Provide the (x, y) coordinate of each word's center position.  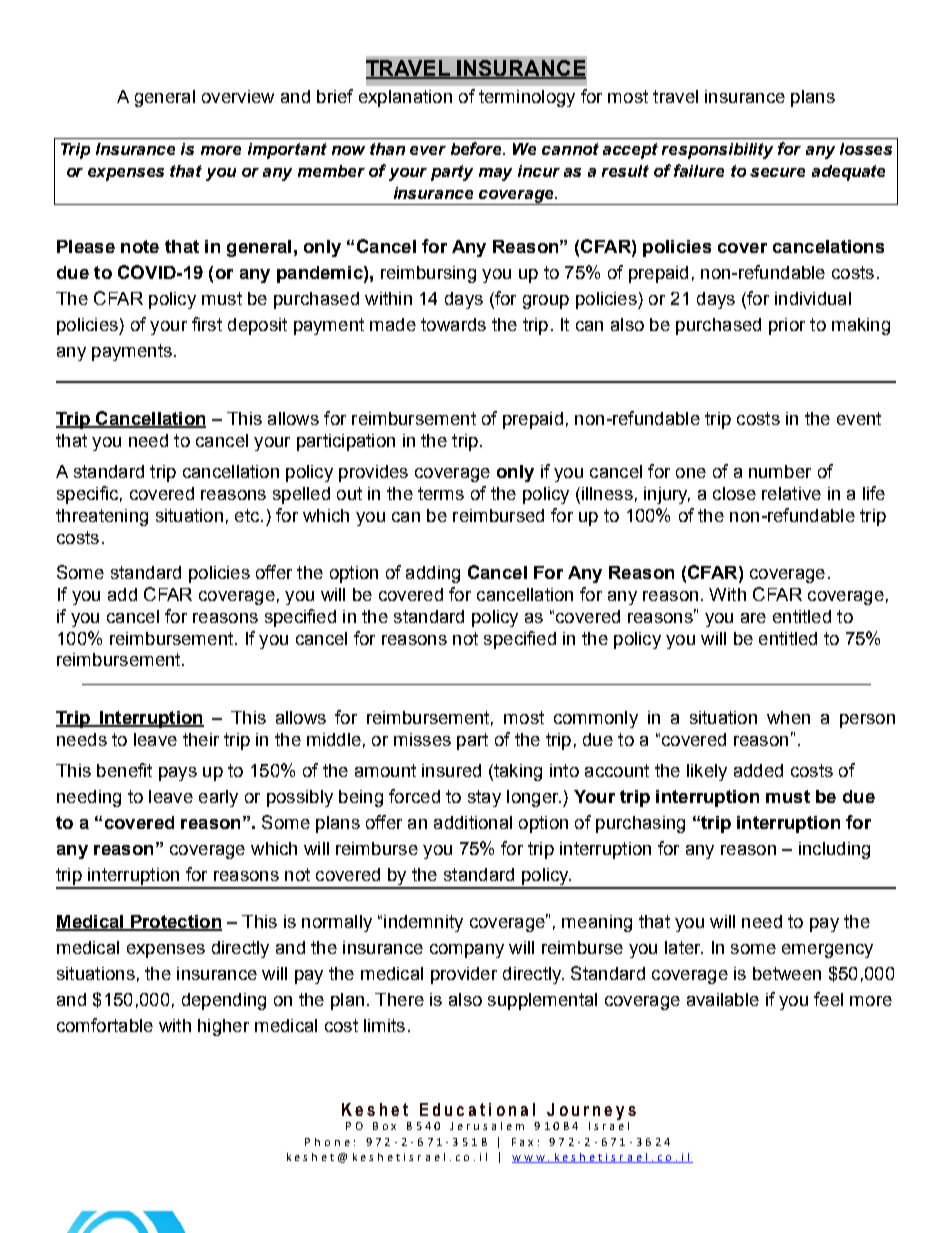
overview (238, 96)
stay (484, 798)
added (758, 770)
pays (178, 774)
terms (441, 493)
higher (223, 1027)
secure (777, 172)
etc (248, 515)
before (478, 148)
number (780, 471)
